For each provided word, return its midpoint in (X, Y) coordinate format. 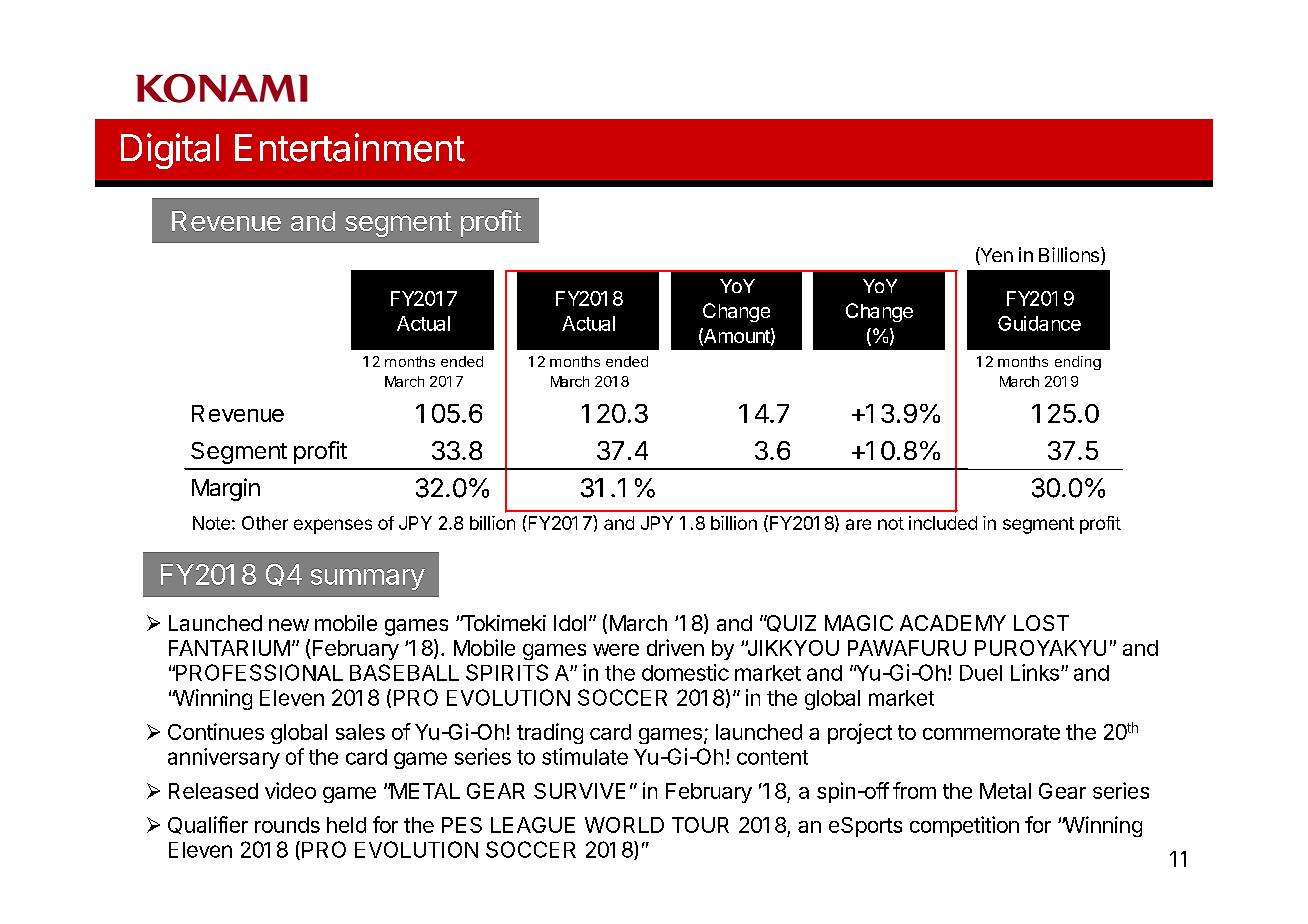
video (290, 790)
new (289, 625)
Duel (981, 673)
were (616, 650)
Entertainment (350, 147)
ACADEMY (953, 623)
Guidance (1039, 323)
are (858, 524)
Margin (226, 489)
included (943, 523)
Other (265, 523)
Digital (170, 151)
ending (1078, 363)
